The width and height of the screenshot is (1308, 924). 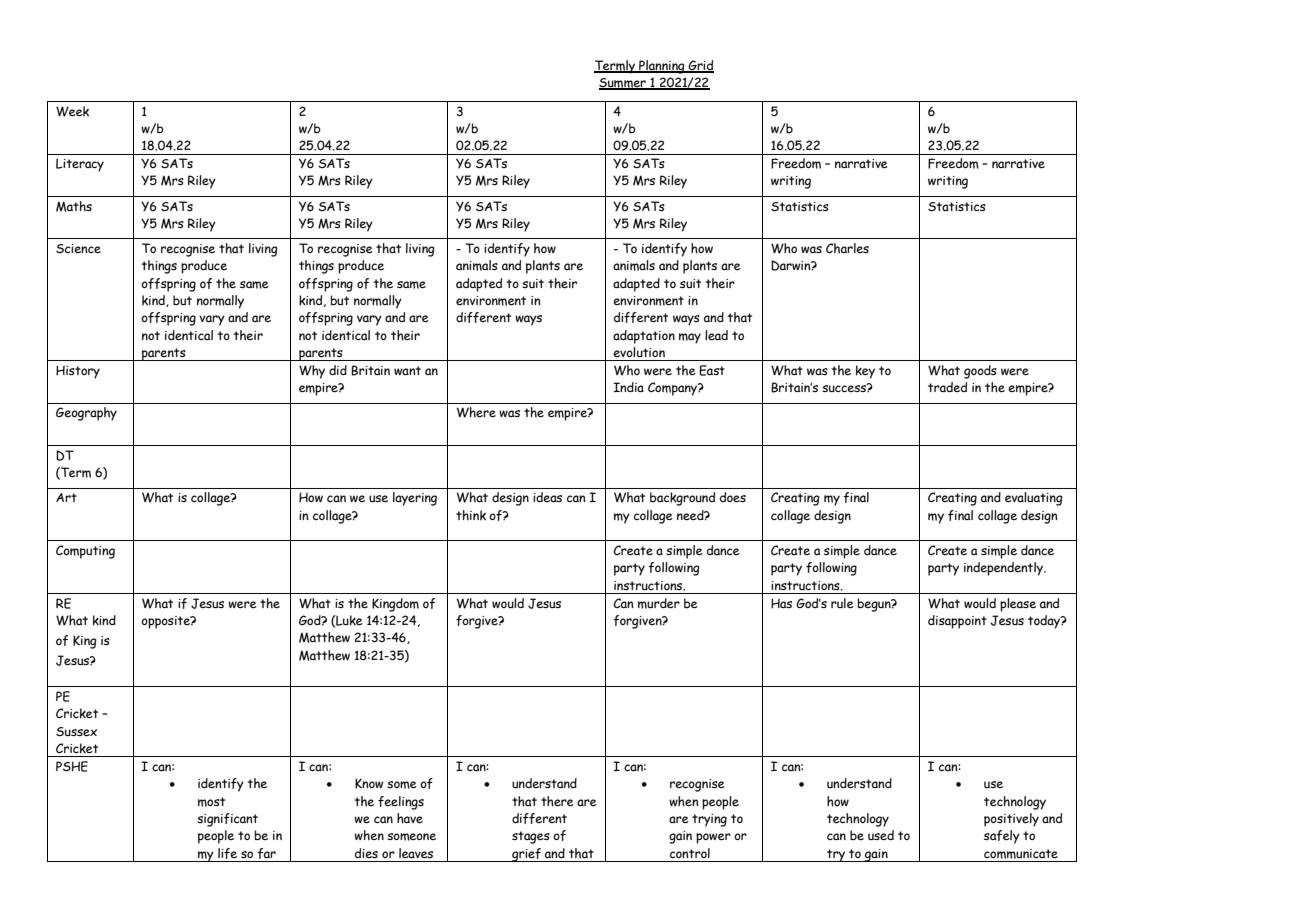 What do you see at coordinates (847, 248) in the screenshot?
I see `Charles` at bounding box center [847, 248].
